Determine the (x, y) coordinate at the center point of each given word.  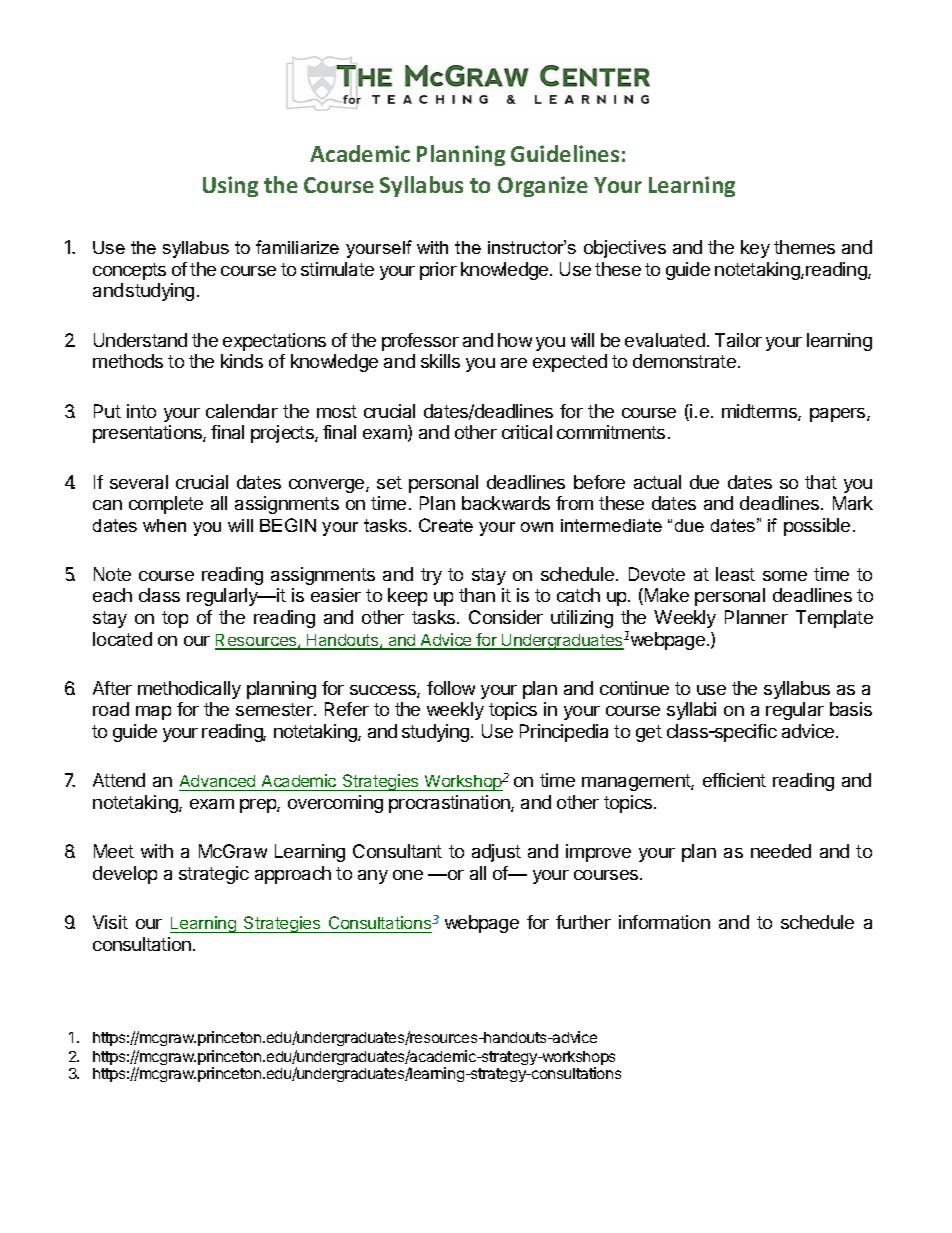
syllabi (691, 711)
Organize (543, 186)
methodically (189, 690)
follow (451, 688)
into (141, 411)
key (755, 249)
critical (527, 432)
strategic (214, 875)
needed (781, 851)
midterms (760, 412)
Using (230, 186)
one (408, 875)
